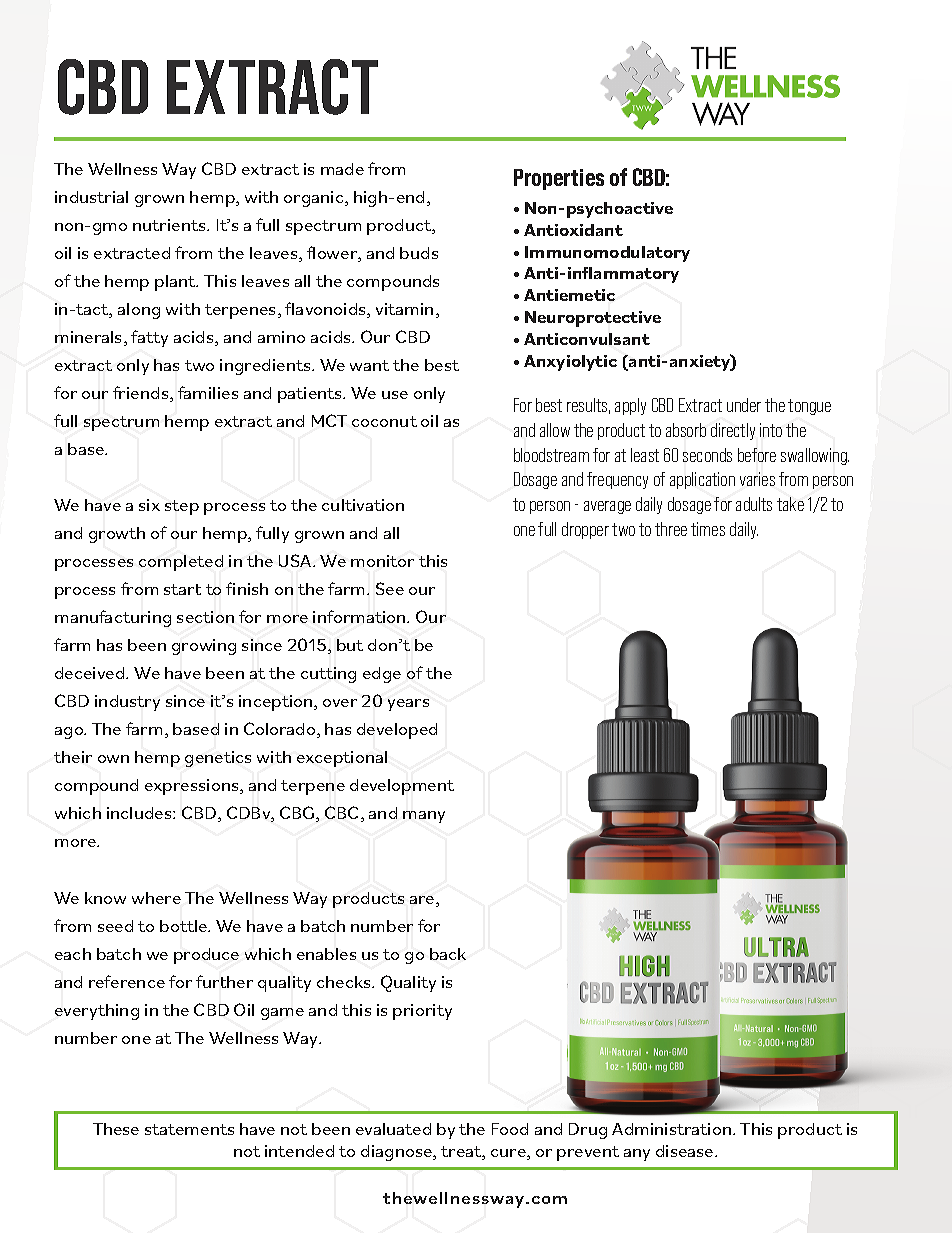  What do you see at coordinates (204, 647) in the screenshot?
I see `growing` at bounding box center [204, 647].
